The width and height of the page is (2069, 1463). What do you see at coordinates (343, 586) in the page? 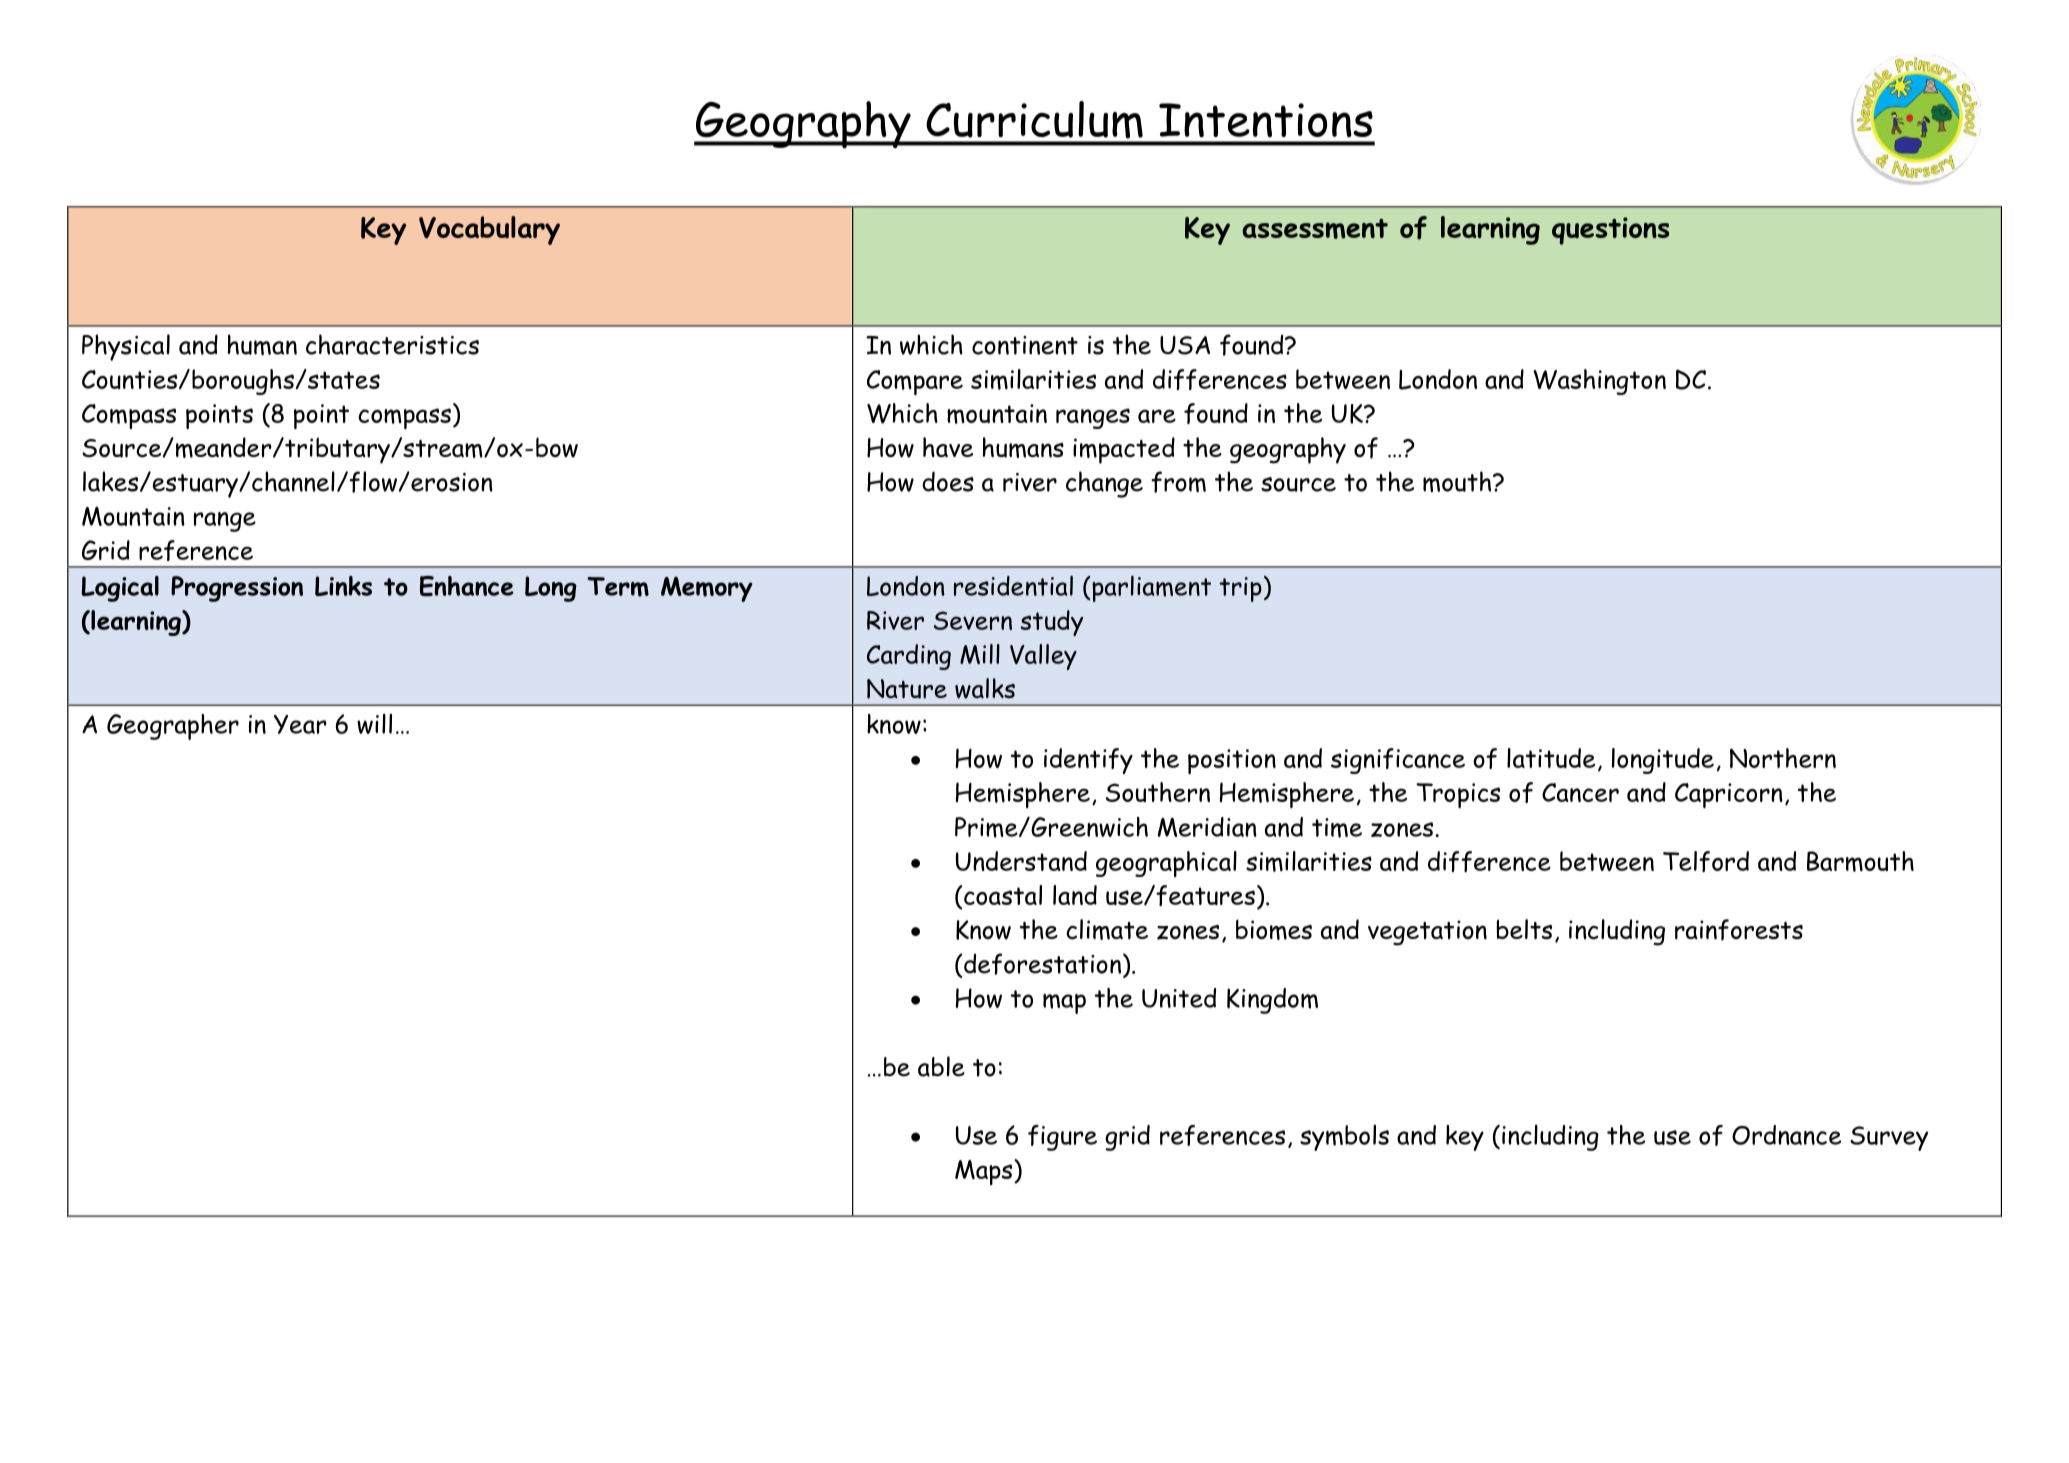
I see `Links` at bounding box center [343, 586].
